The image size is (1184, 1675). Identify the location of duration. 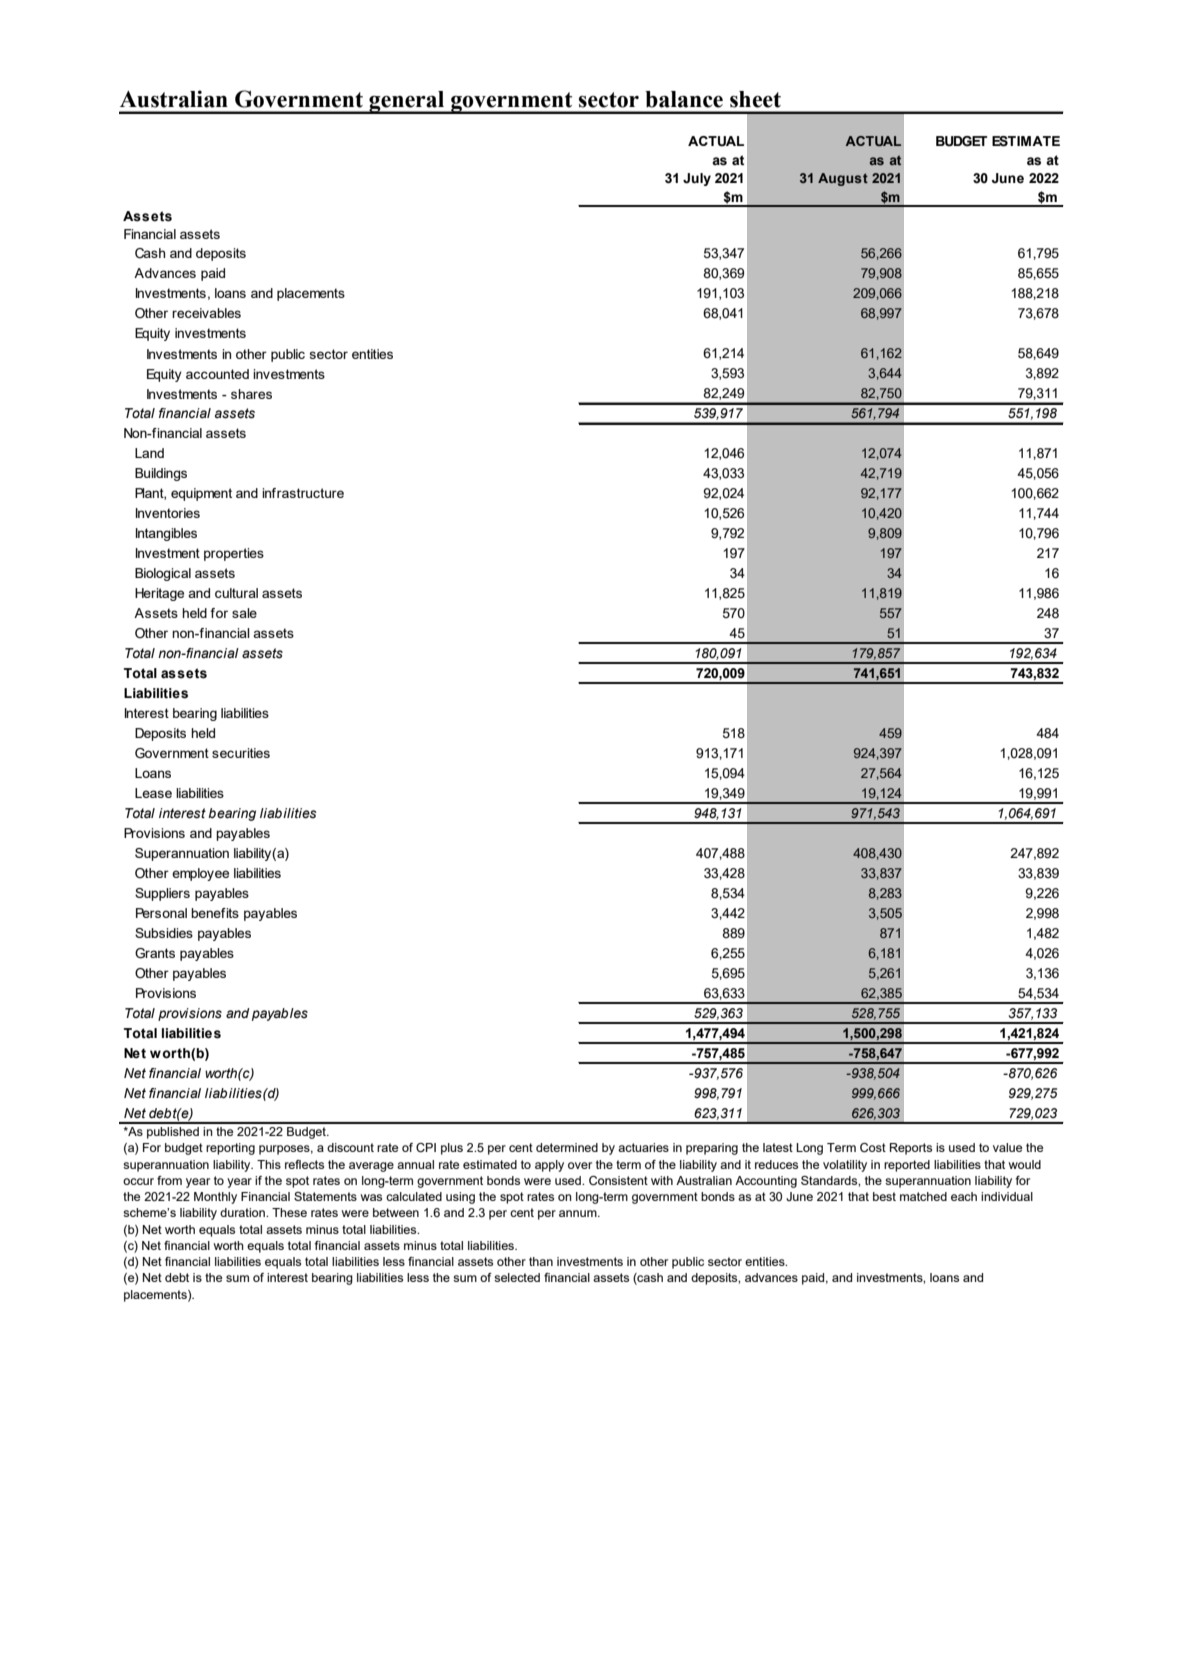
(243, 1212).
